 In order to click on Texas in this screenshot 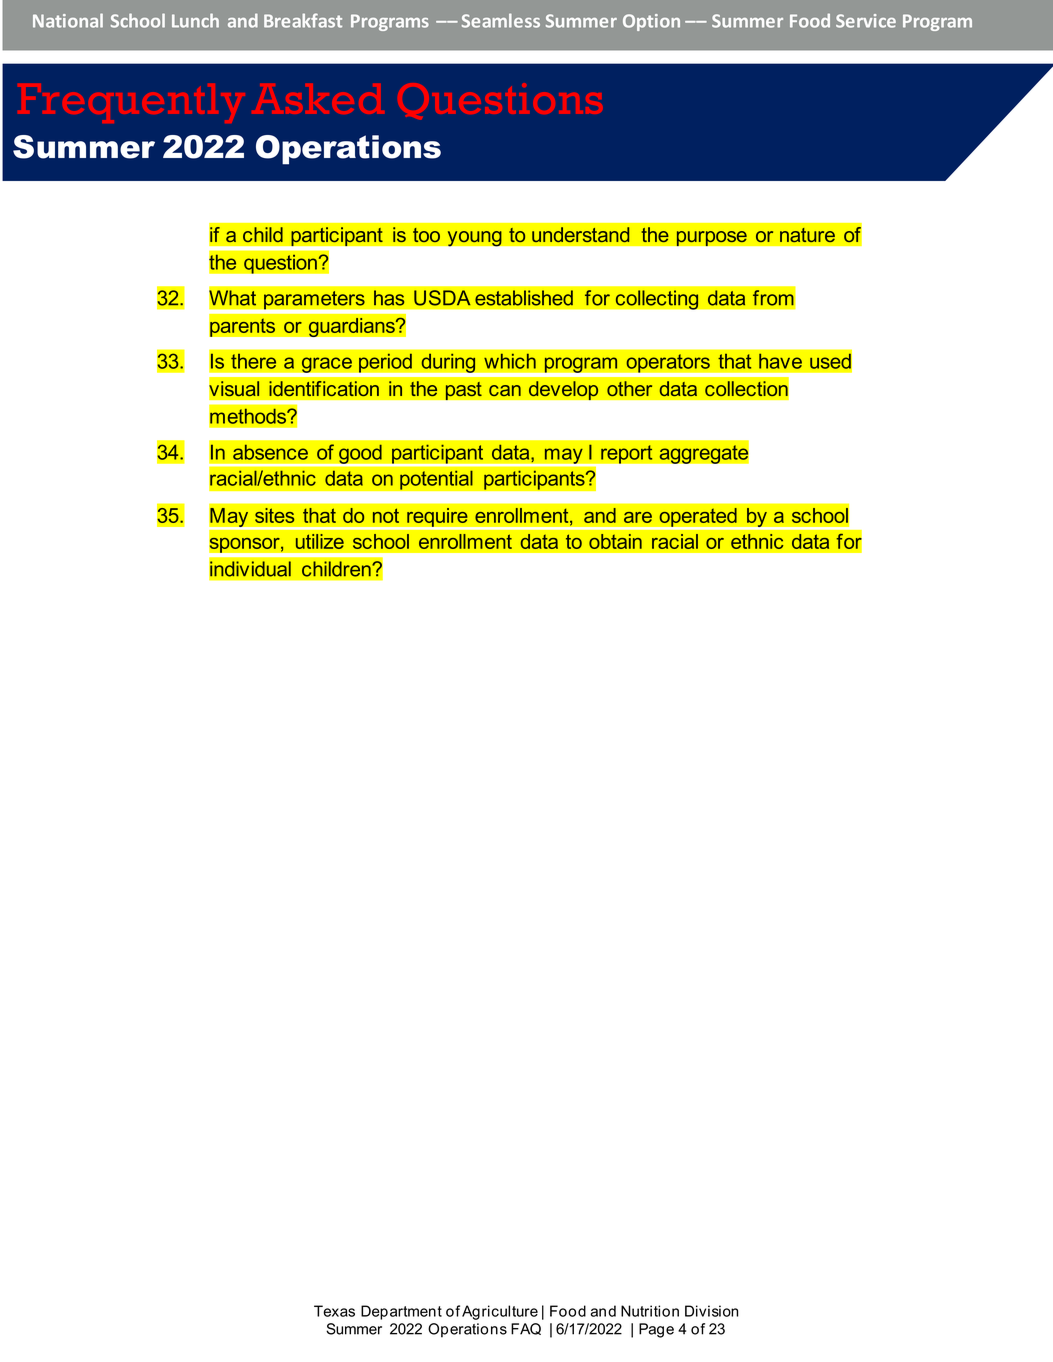, I will do `click(334, 1311)`.
